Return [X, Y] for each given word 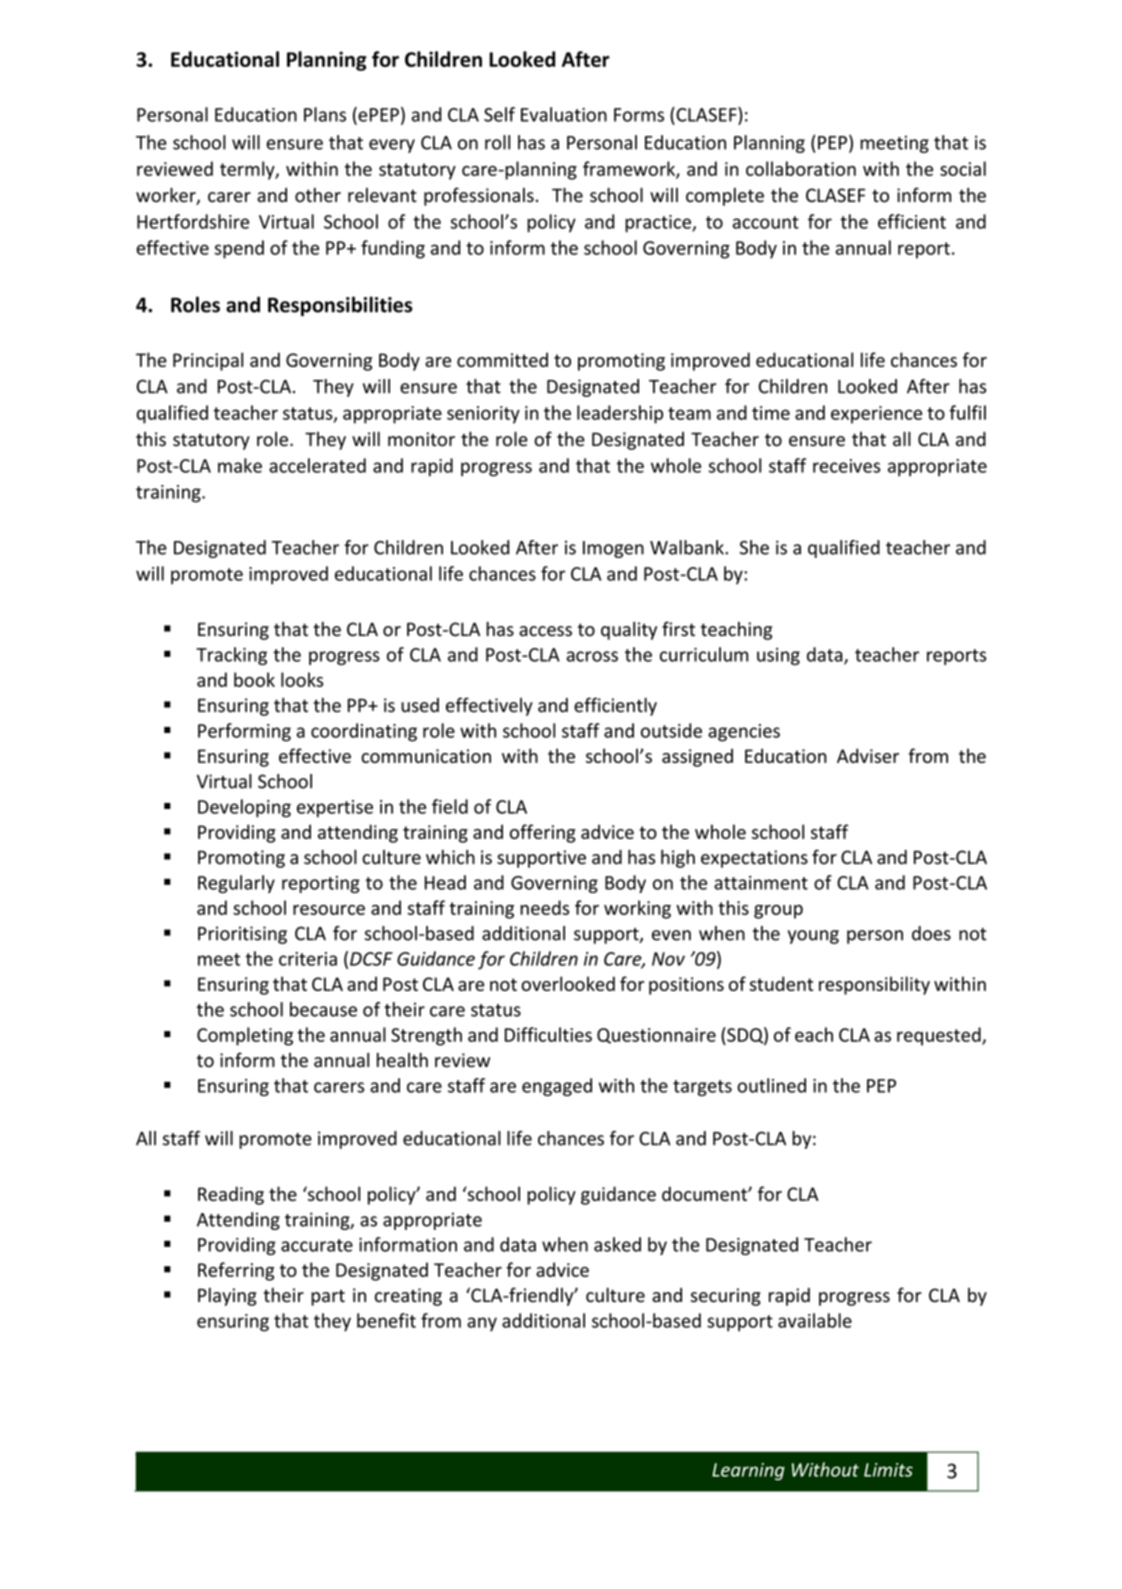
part [328, 1298]
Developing [244, 808]
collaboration [801, 168]
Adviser [868, 755]
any [482, 1324]
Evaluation [564, 114]
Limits [888, 1470]
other [318, 195]
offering [543, 833]
